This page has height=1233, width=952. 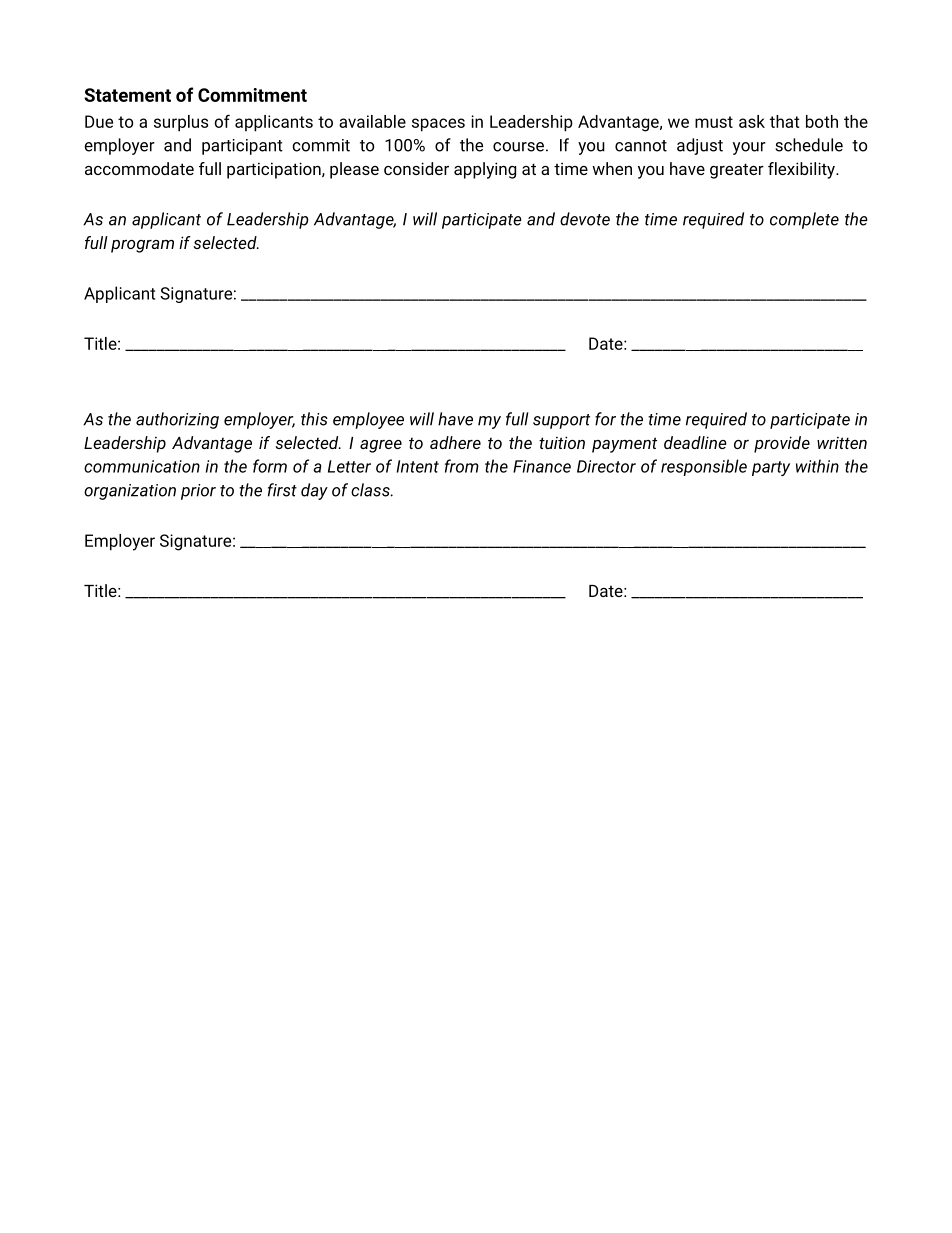 What do you see at coordinates (695, 442) in the page?
I see `deadline` at bounding box center [695, 442].
